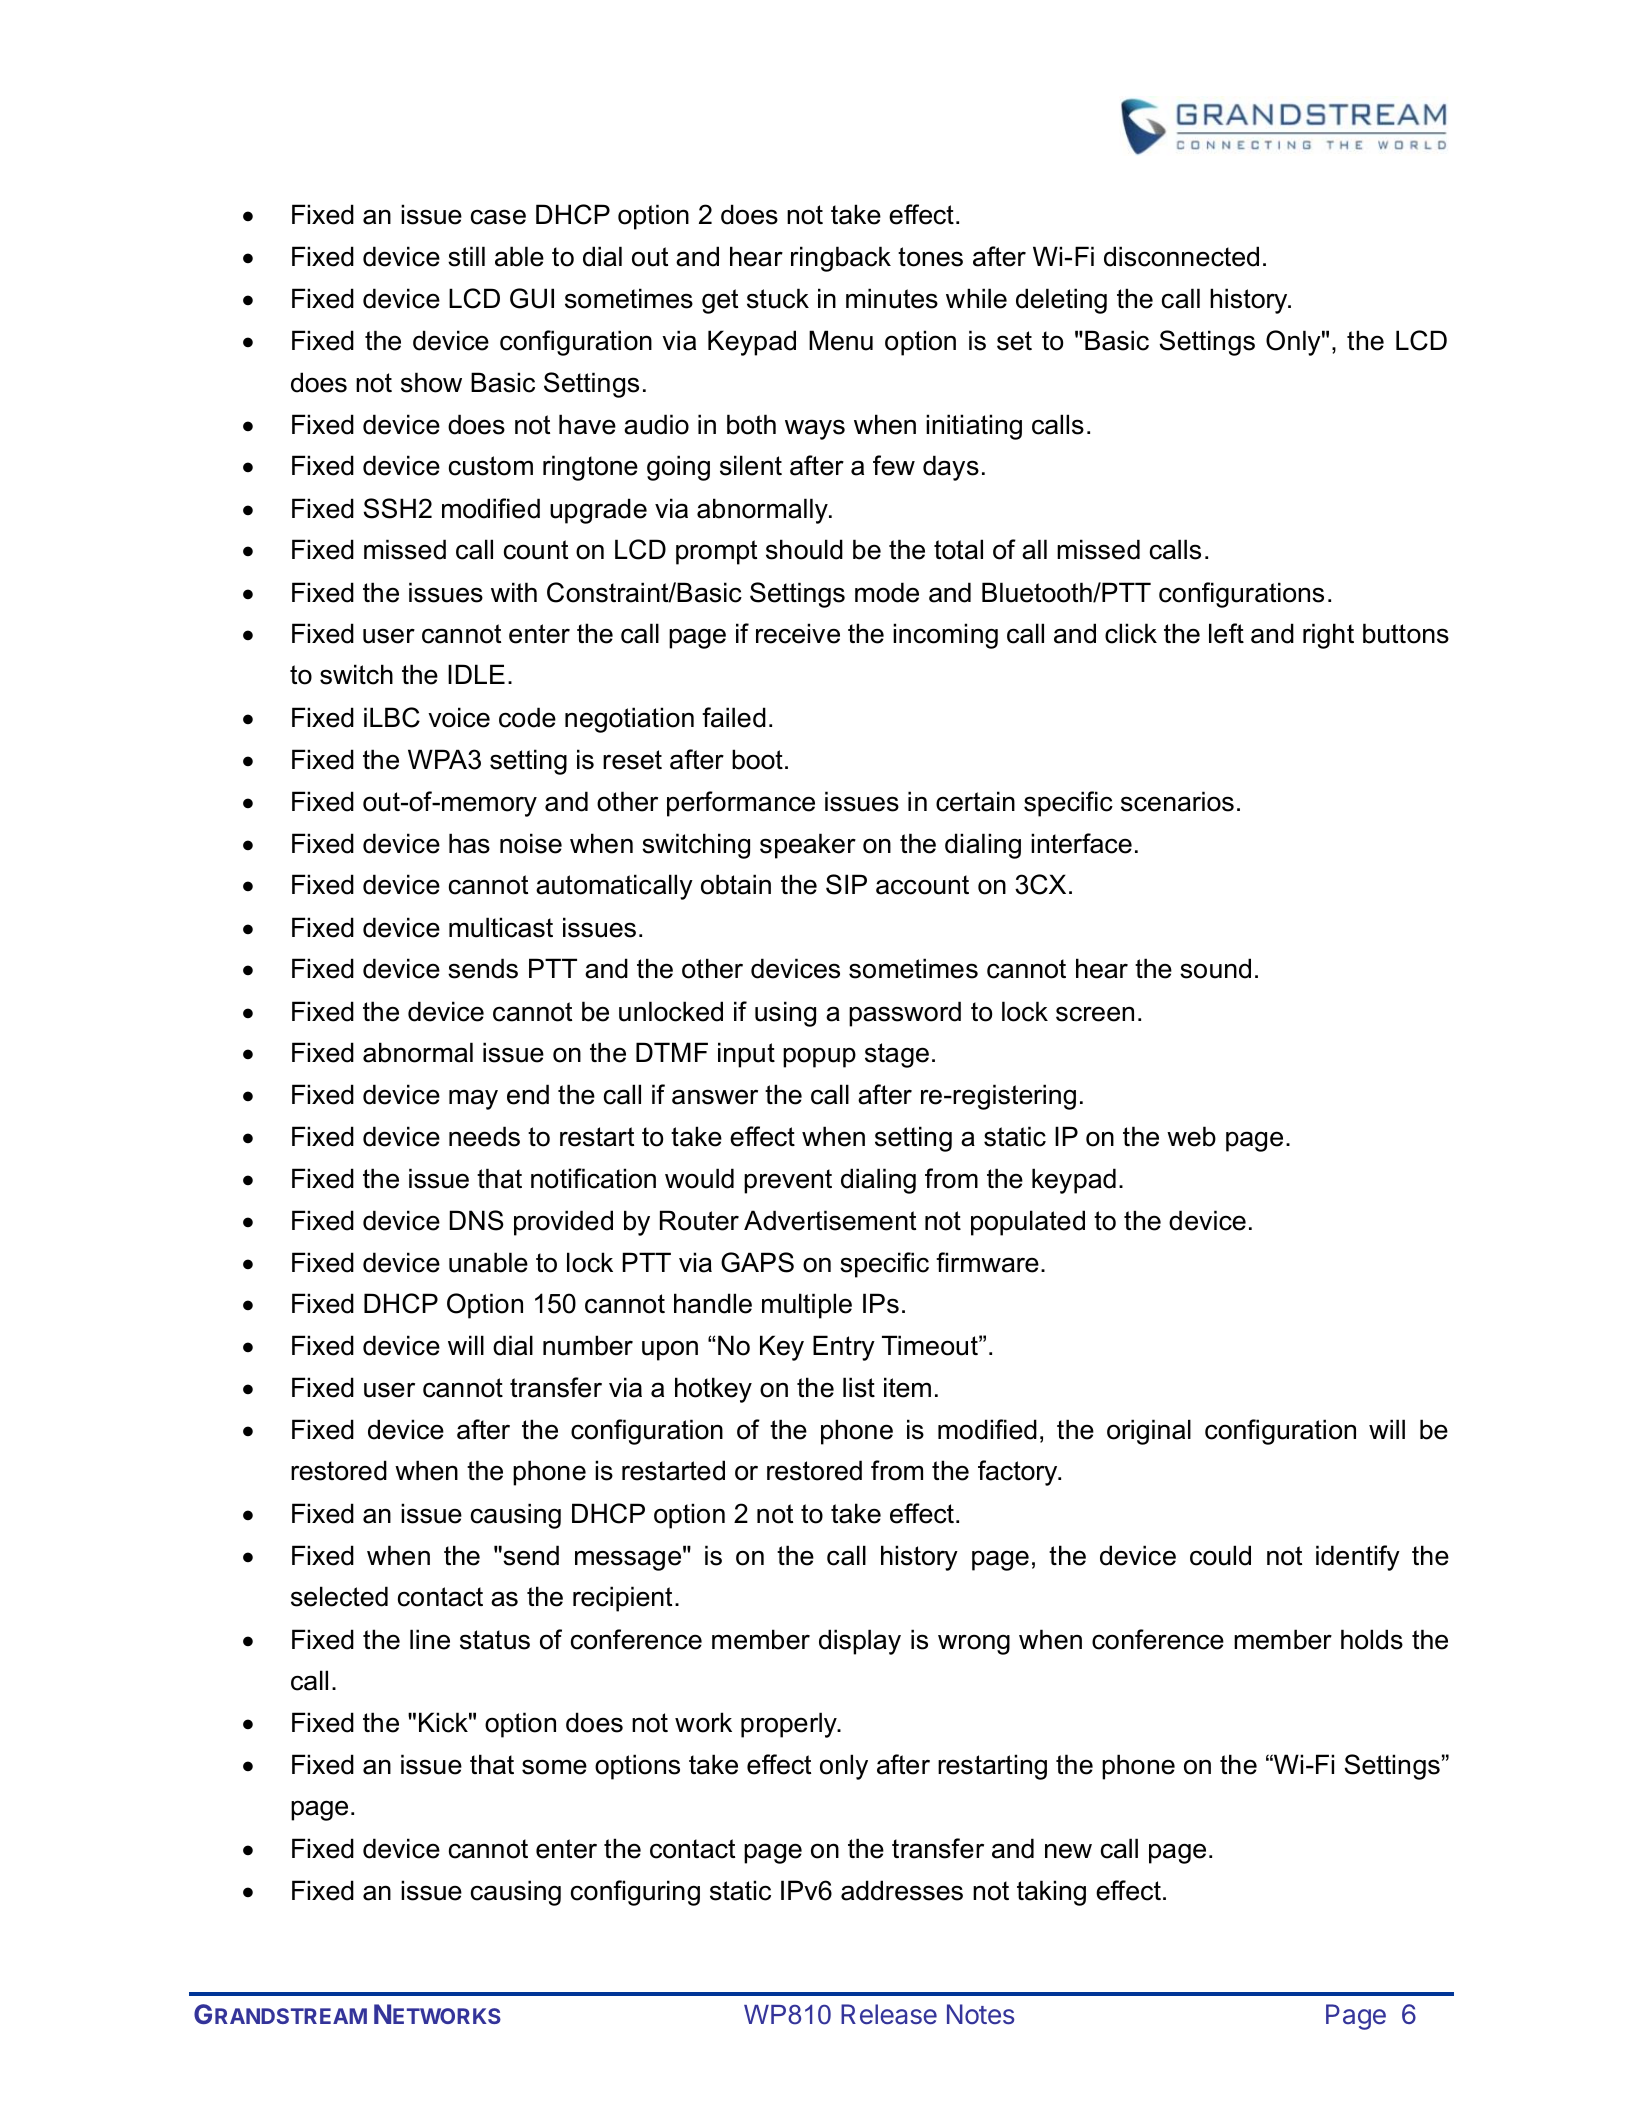 The image size is (1643, 2126). What do you see at coordinates (889, 2014) in the screenshot?
I see `Release` at bounding box center [889, 2014].
